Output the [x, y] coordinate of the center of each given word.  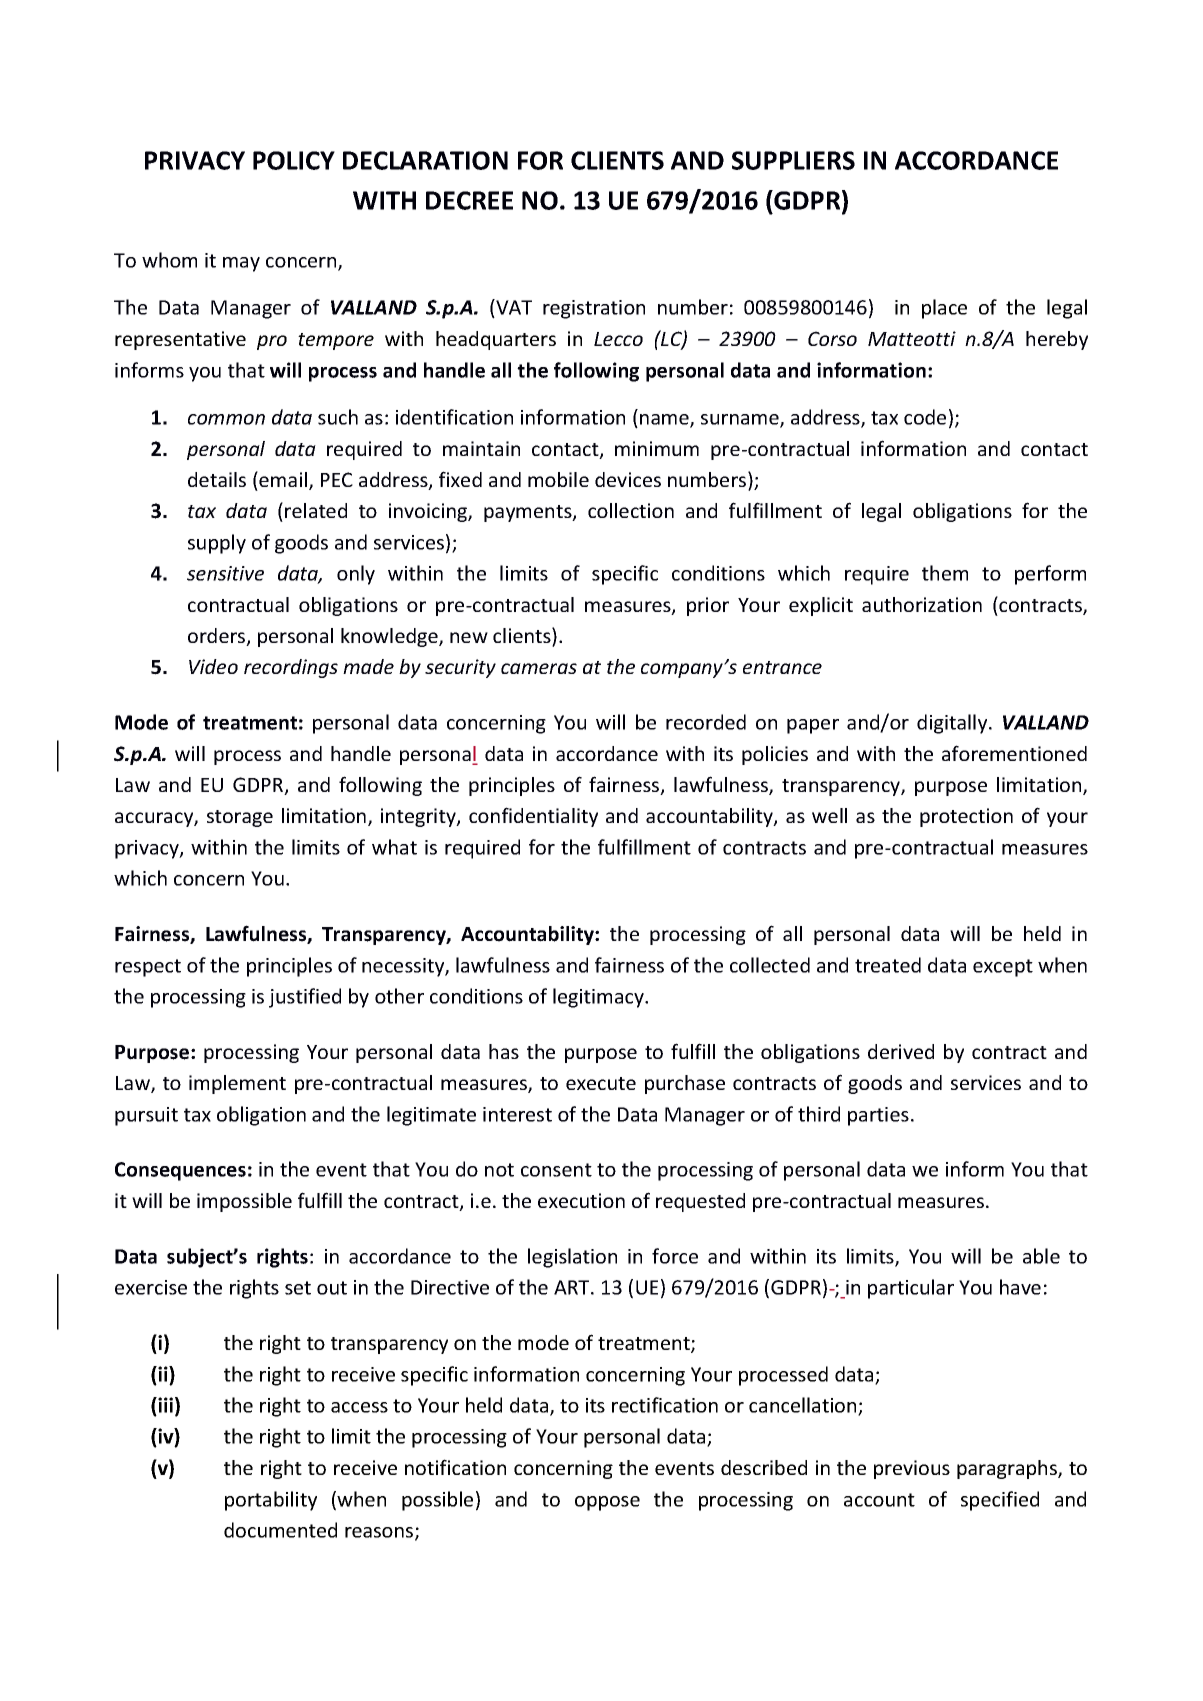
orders [218, 637]
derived [901, 1051]
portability [271, 1501]
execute [601, 1083]
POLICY [294, 160]
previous [912, 1469]
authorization [922, 604]
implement [237, 1084]
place [944, 309]
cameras [539, 668]
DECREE [469, 200]
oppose [607, 1503]
